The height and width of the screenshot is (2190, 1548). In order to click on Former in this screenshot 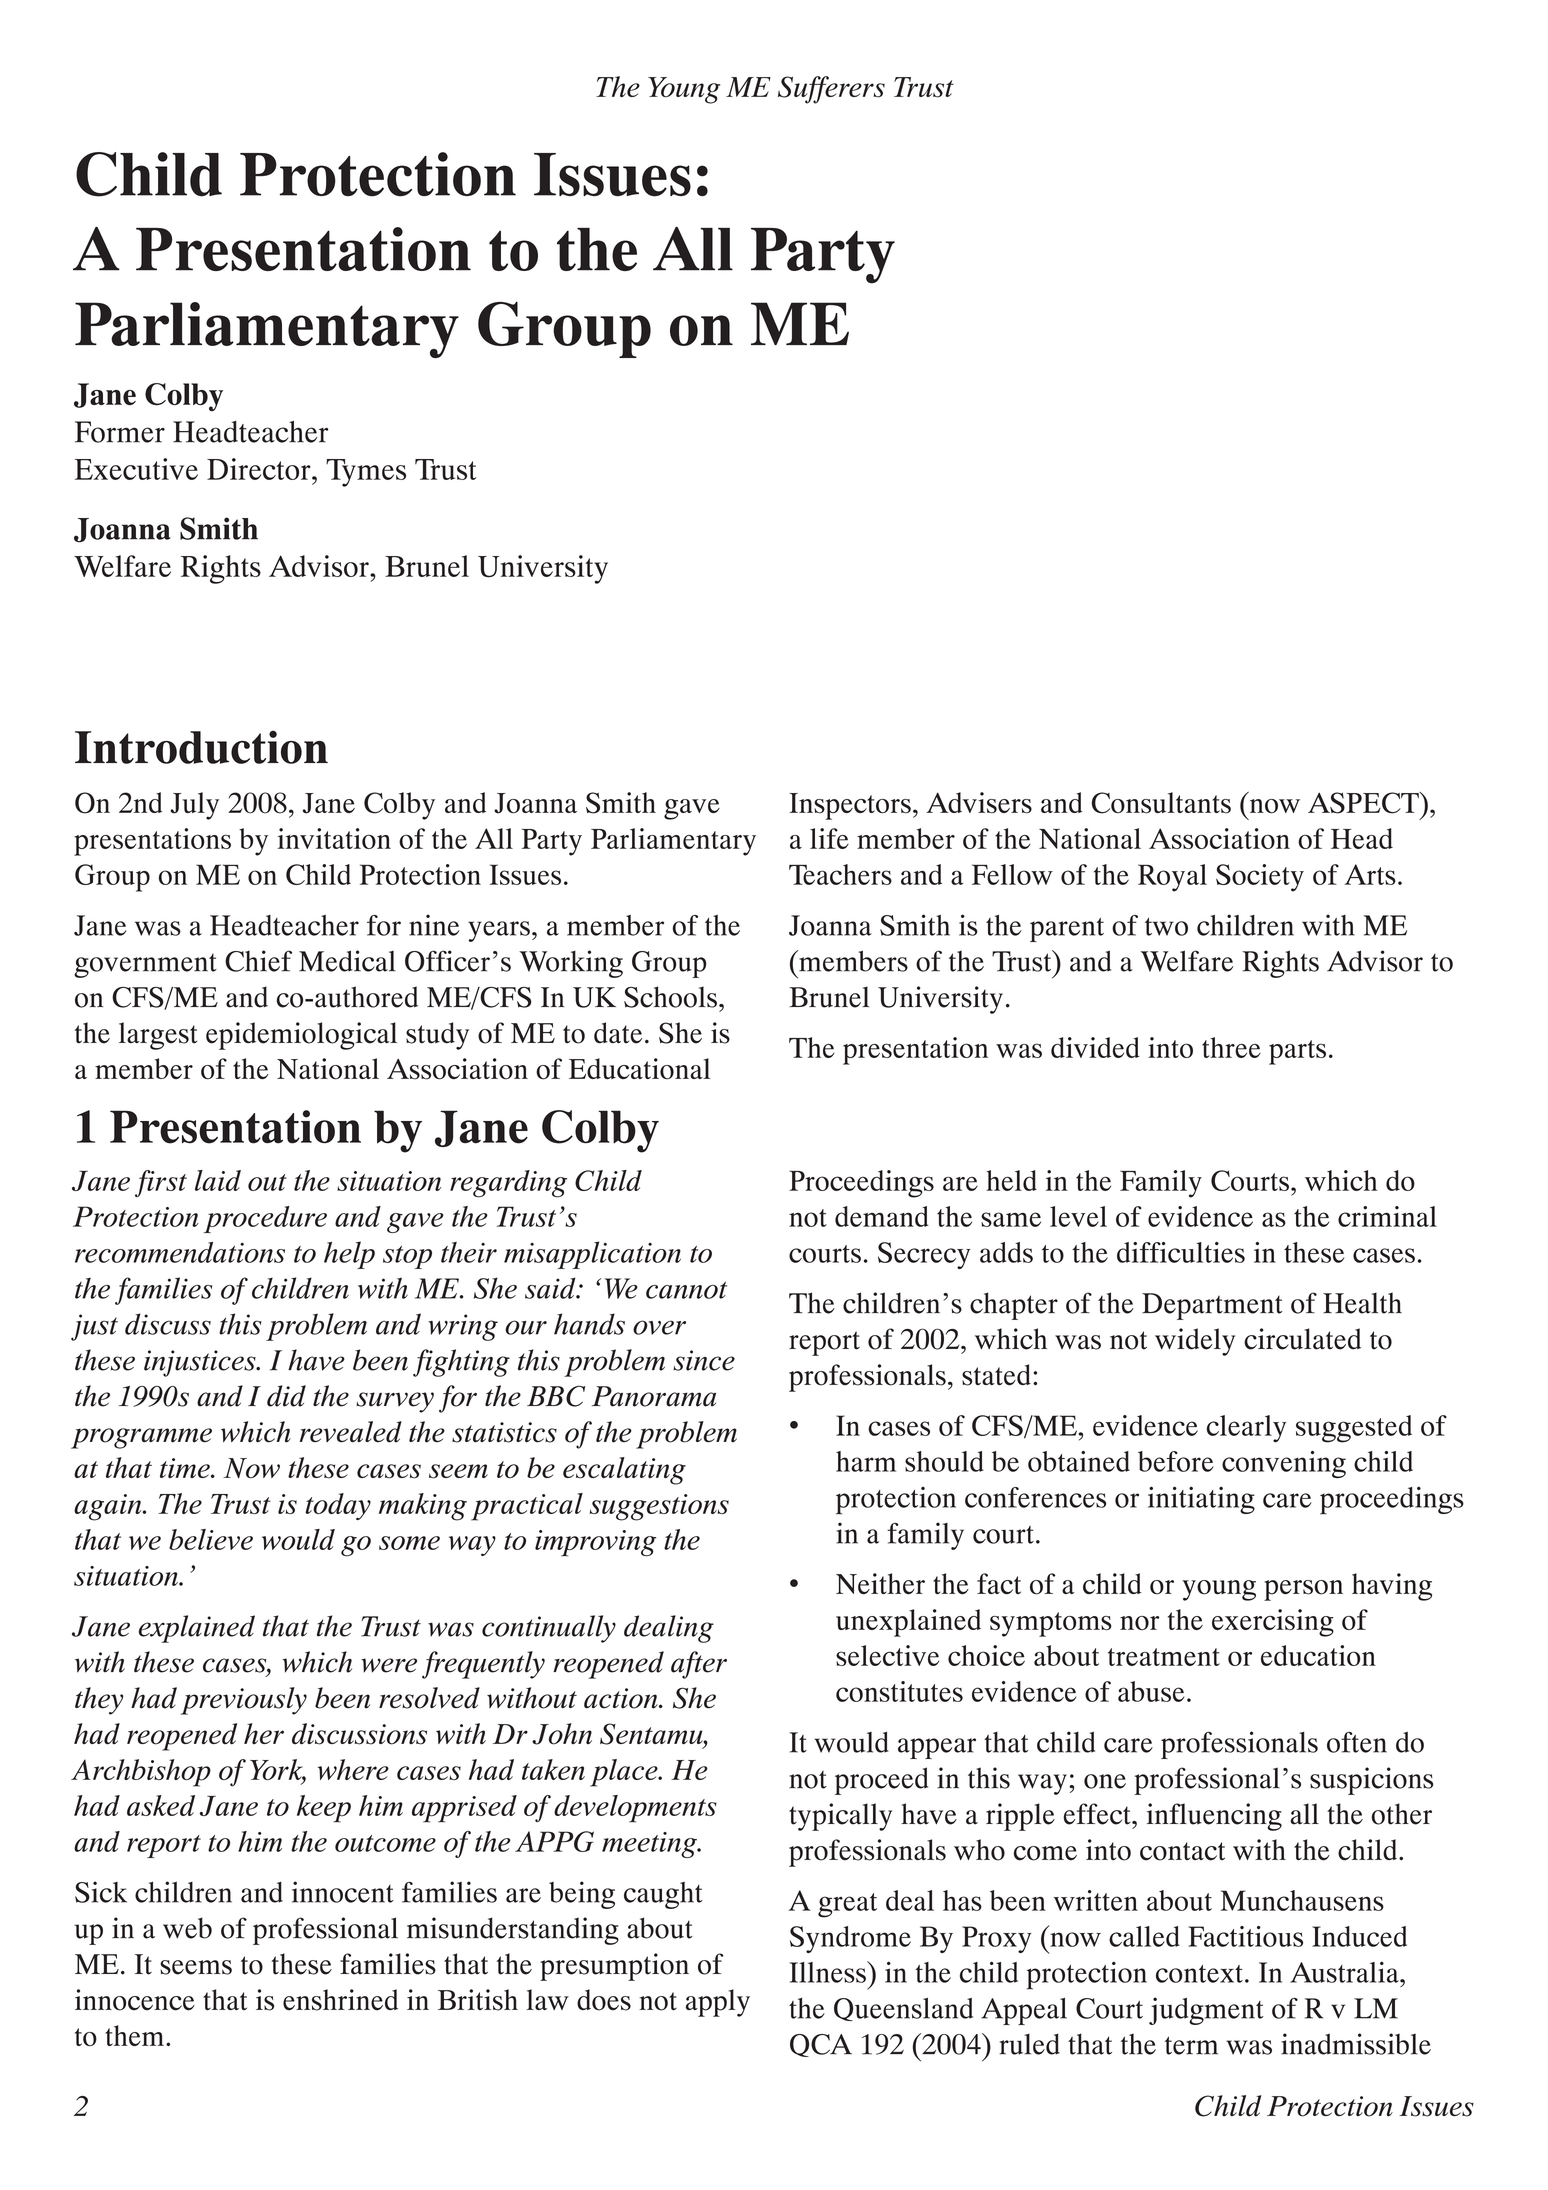, I will do `click(120, 432)`.
